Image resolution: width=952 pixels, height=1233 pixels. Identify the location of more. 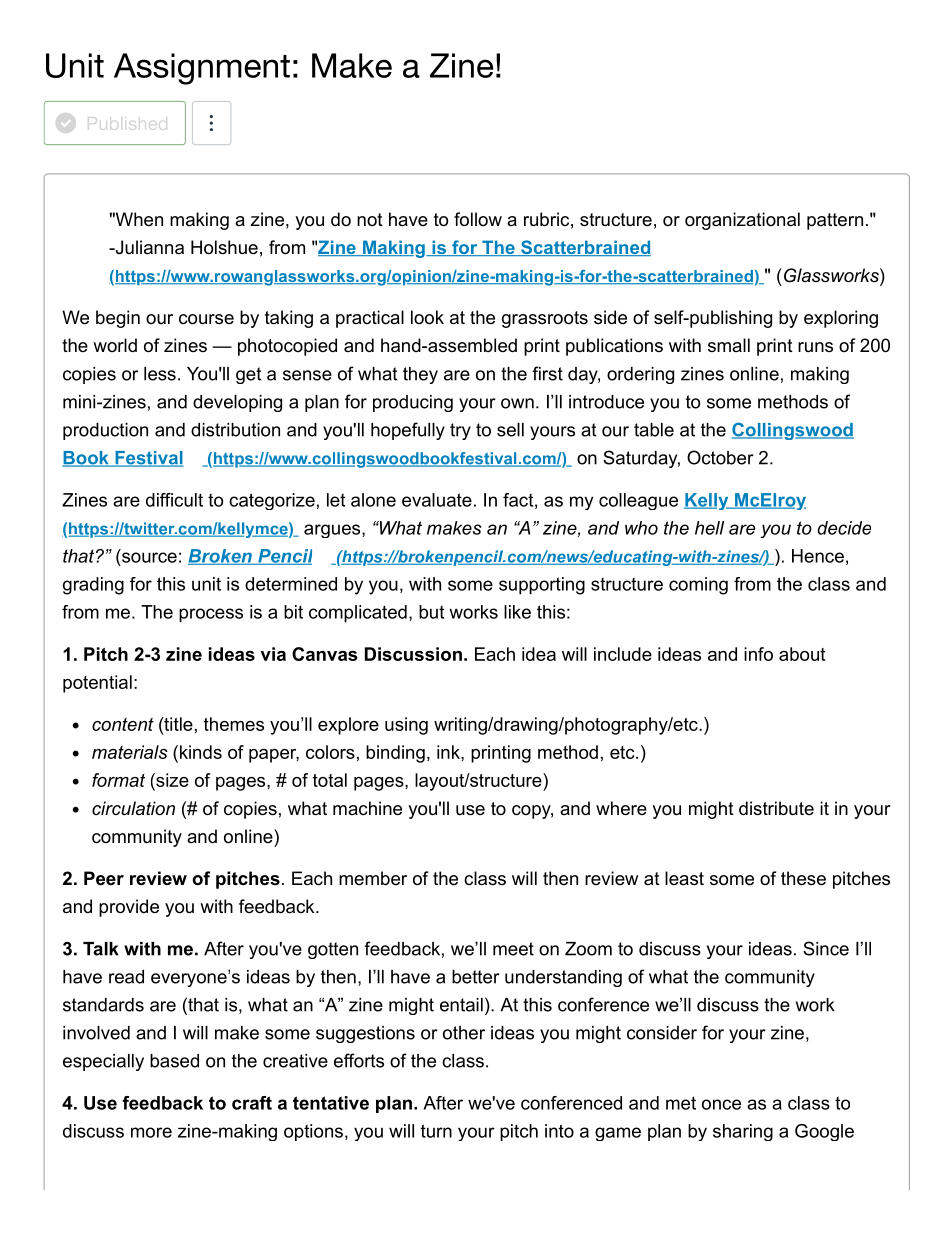
(151, 1132).
